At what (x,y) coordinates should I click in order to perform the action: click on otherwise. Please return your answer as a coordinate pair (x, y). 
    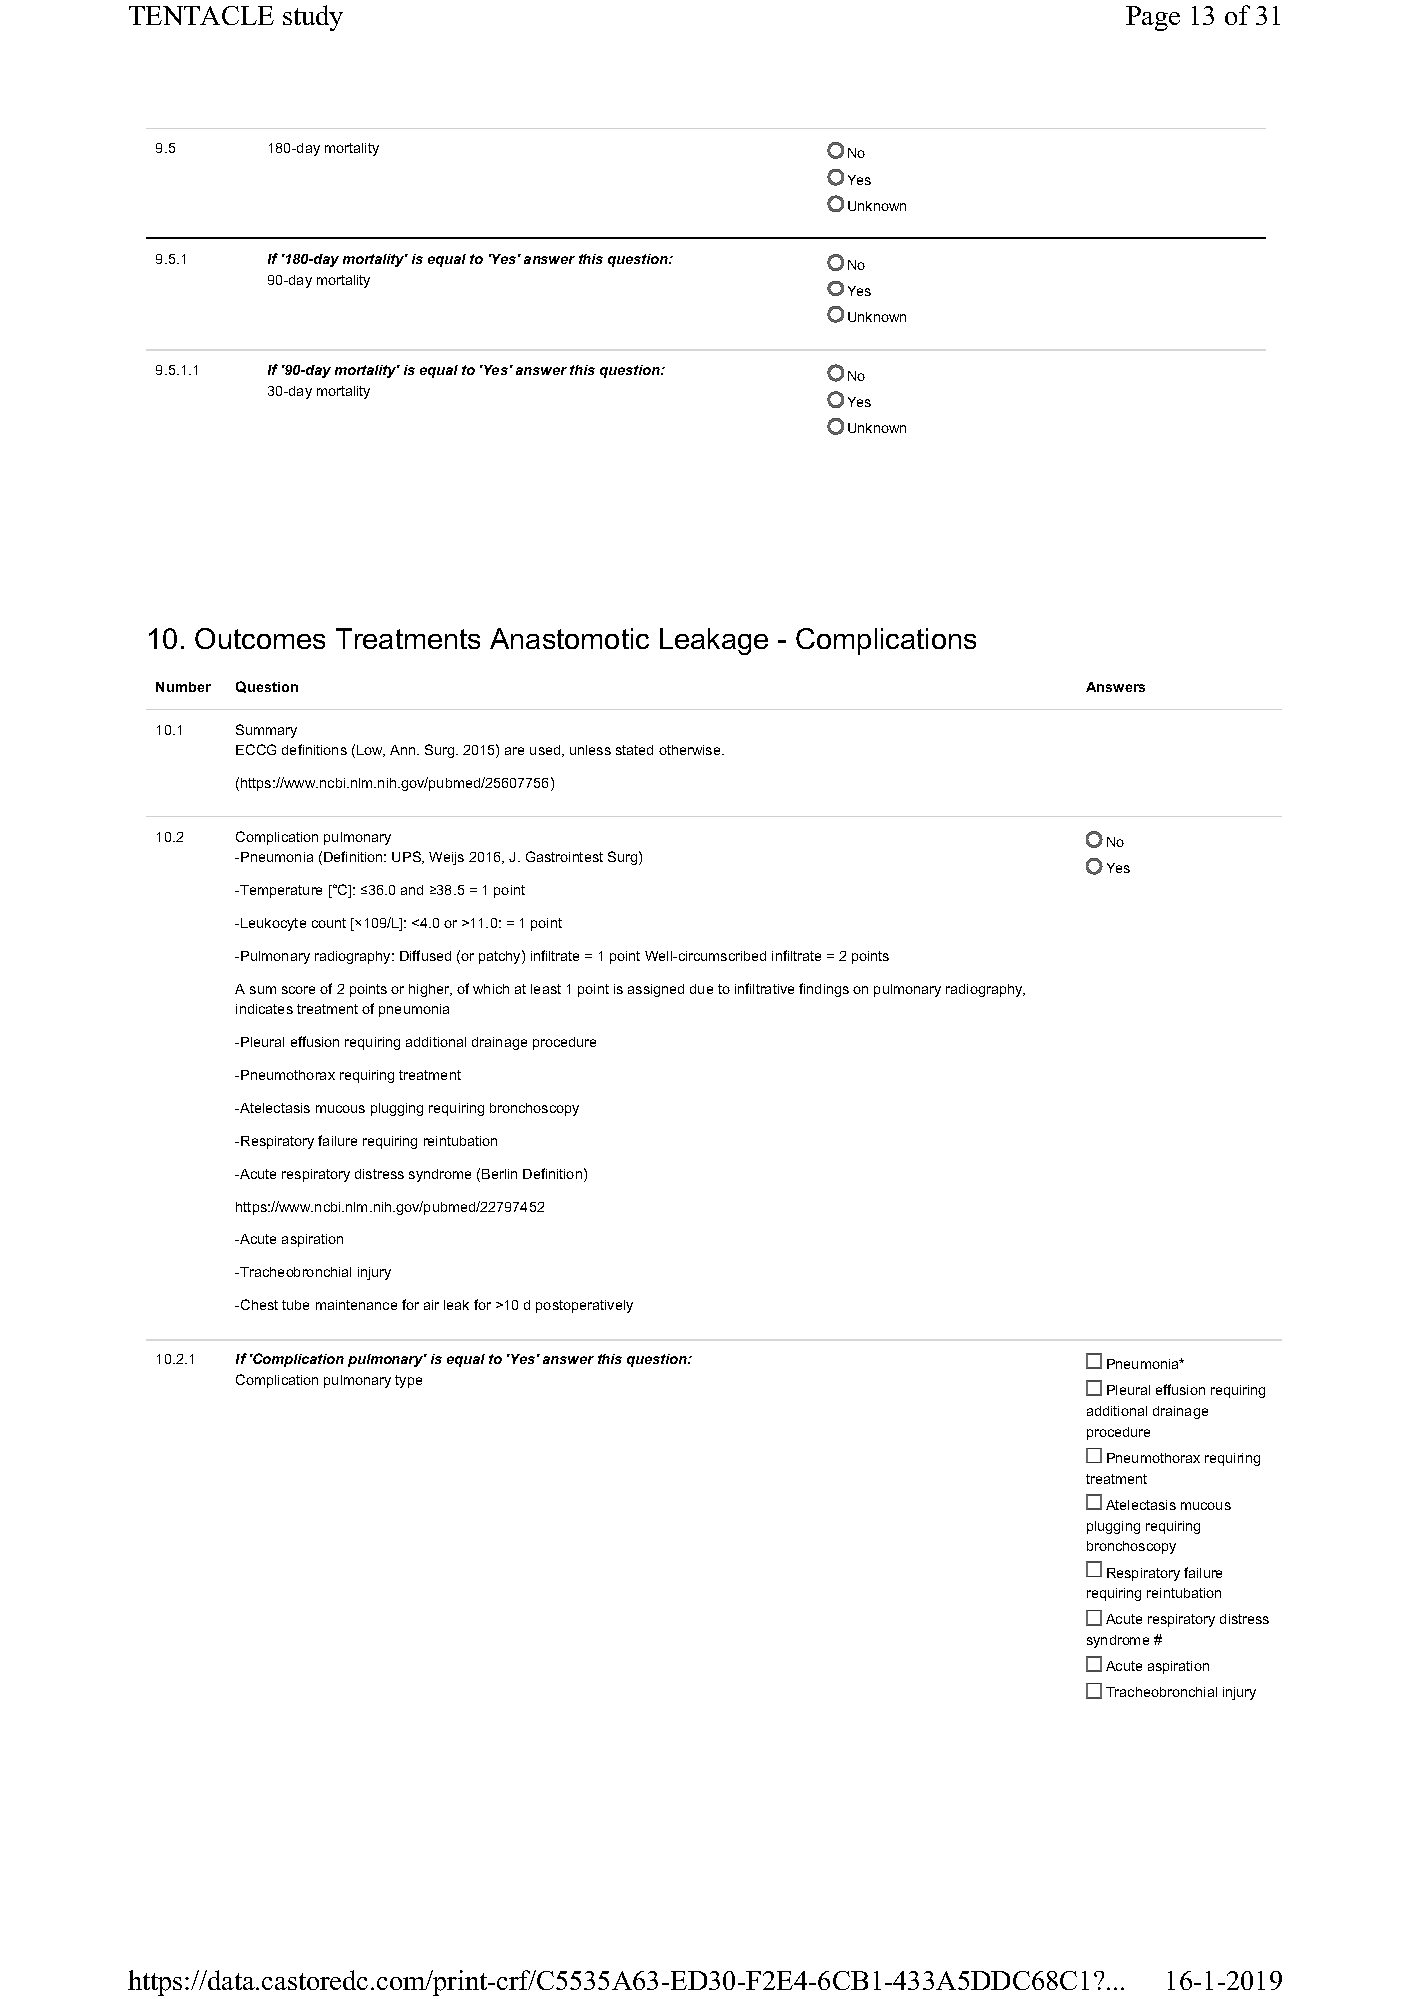
    Looking at the image, I should click on (691, 750).
